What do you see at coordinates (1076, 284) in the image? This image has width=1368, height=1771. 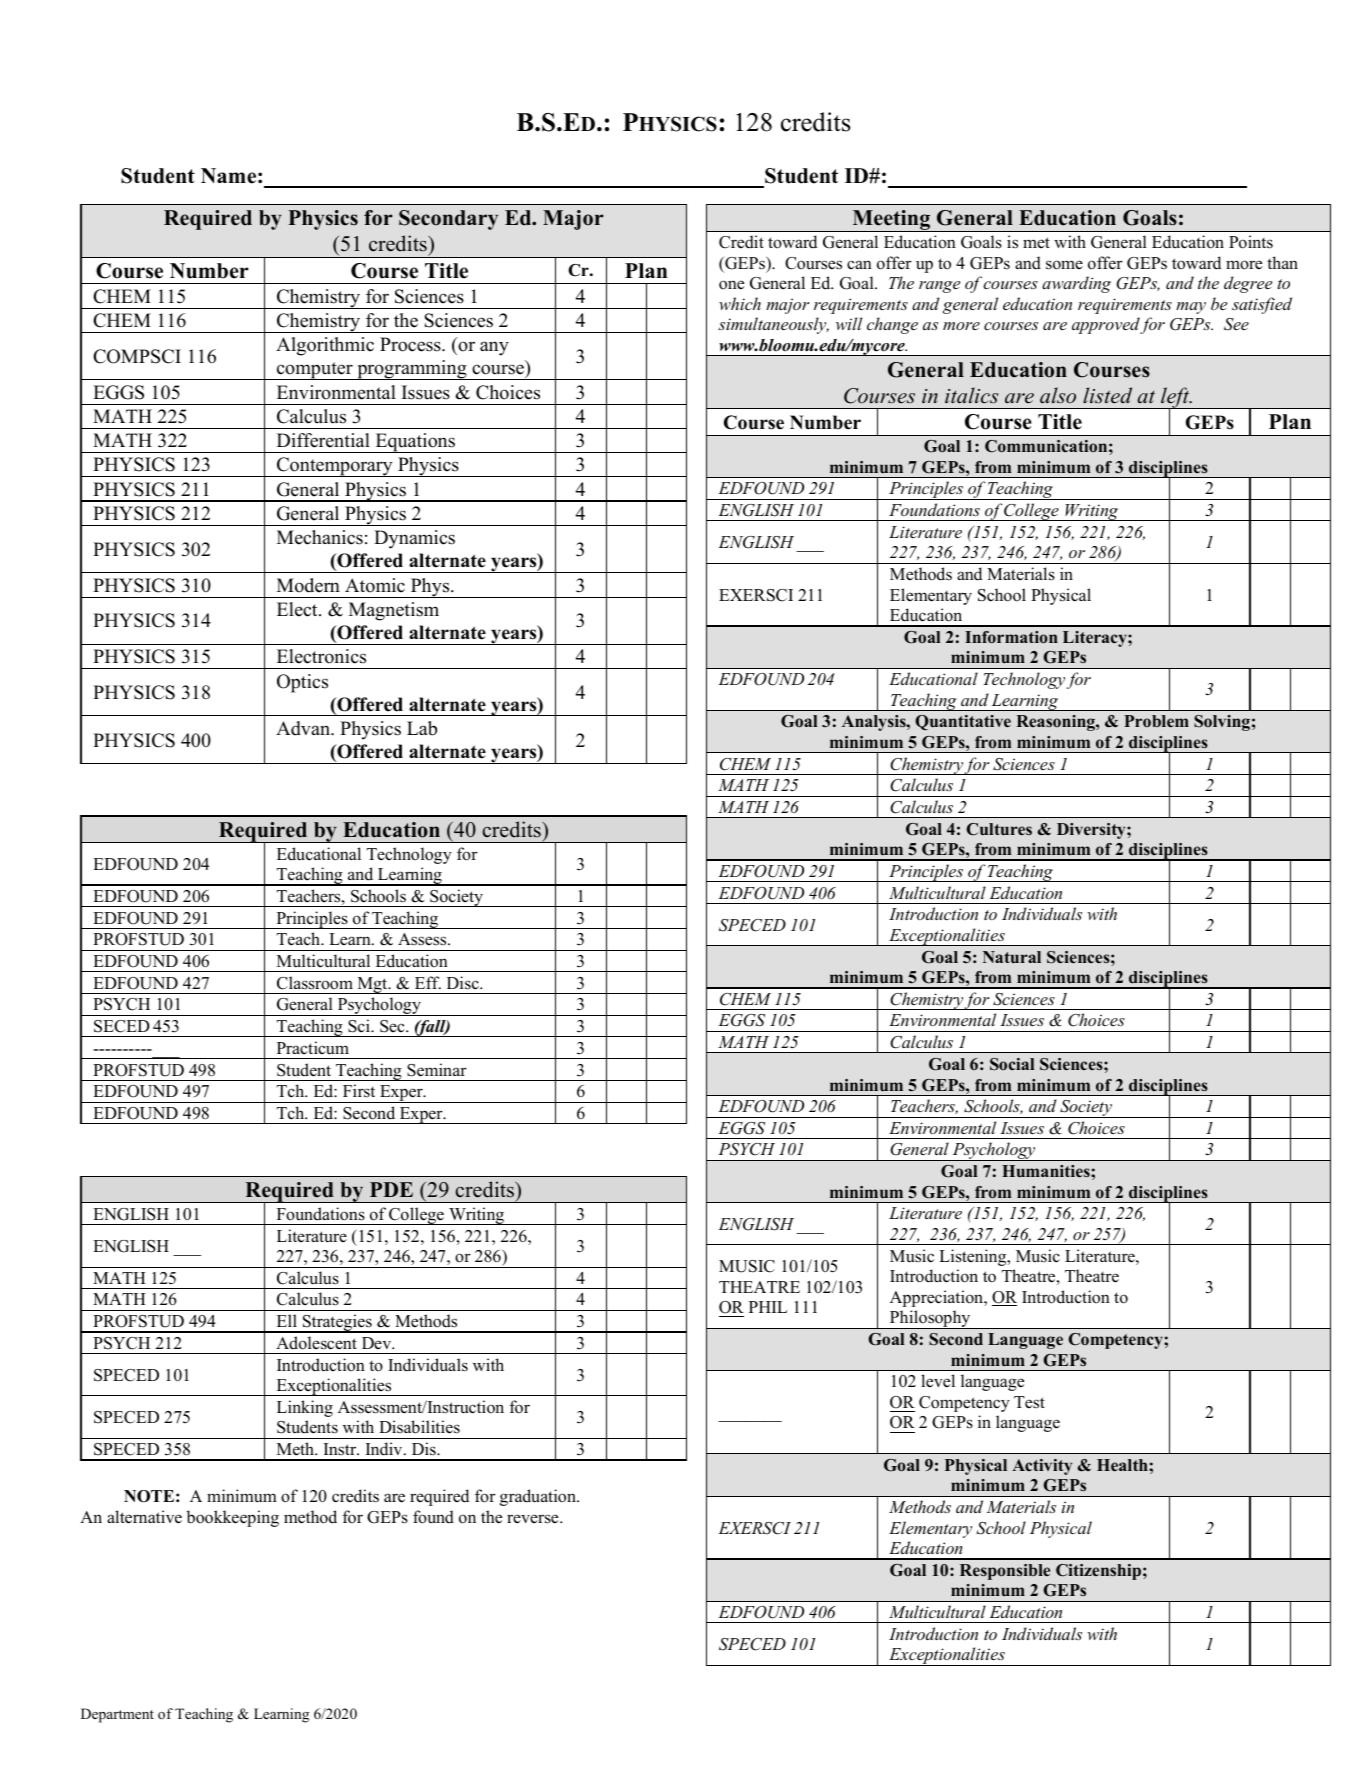 I see `awarding` at bounding box center [1076, 284].
